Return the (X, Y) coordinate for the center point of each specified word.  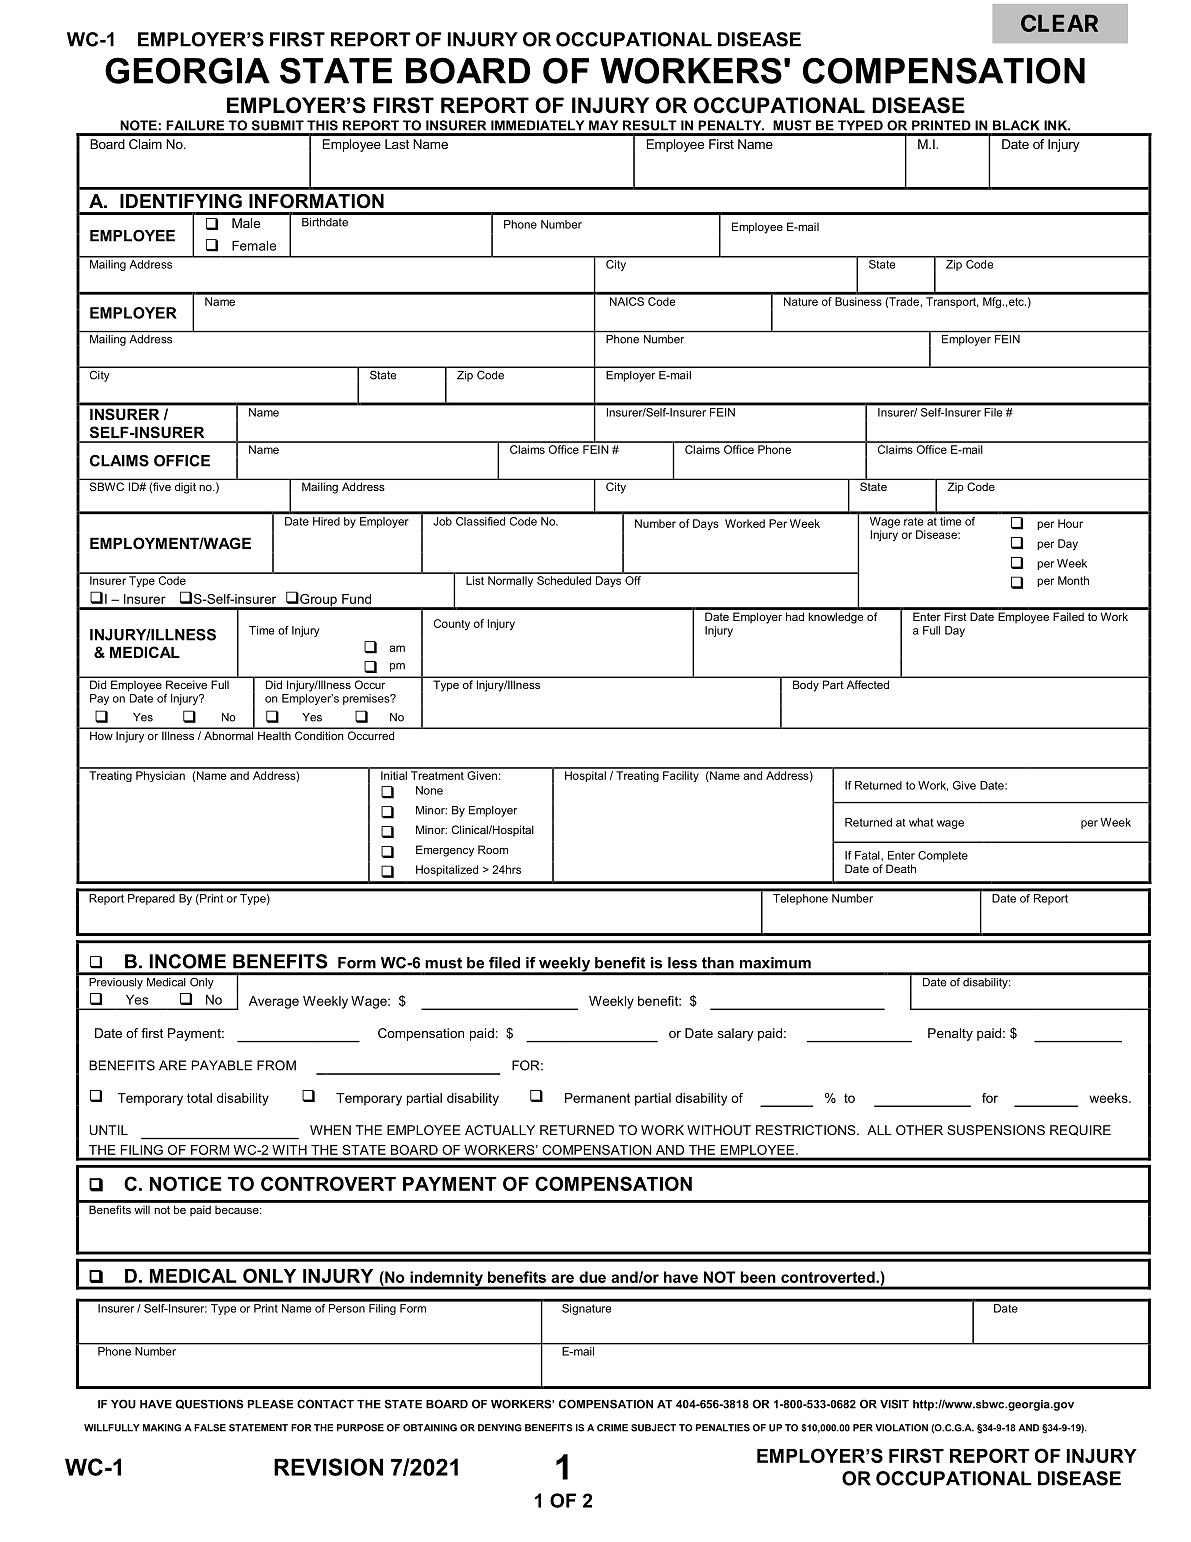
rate (913, 521)
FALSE (210, 1428)
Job (442, 521)
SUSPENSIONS (996, 1130)
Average (274, 1002)
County (452, 624)
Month (1073, 580)
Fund (356, 599)
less (682, 963)
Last (397, 144)
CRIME (612, 1428)
